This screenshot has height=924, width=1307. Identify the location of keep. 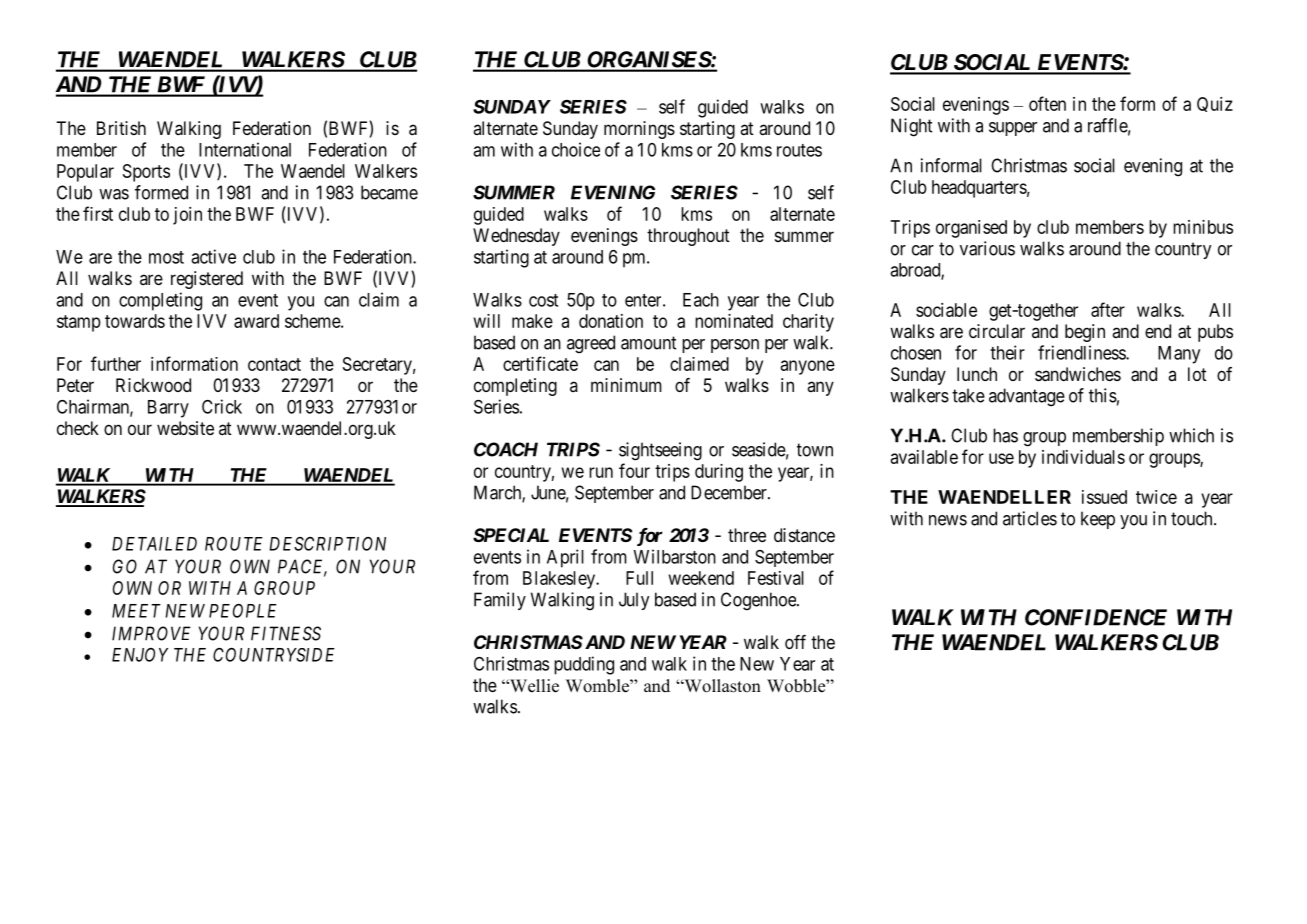
(1098, 520).
